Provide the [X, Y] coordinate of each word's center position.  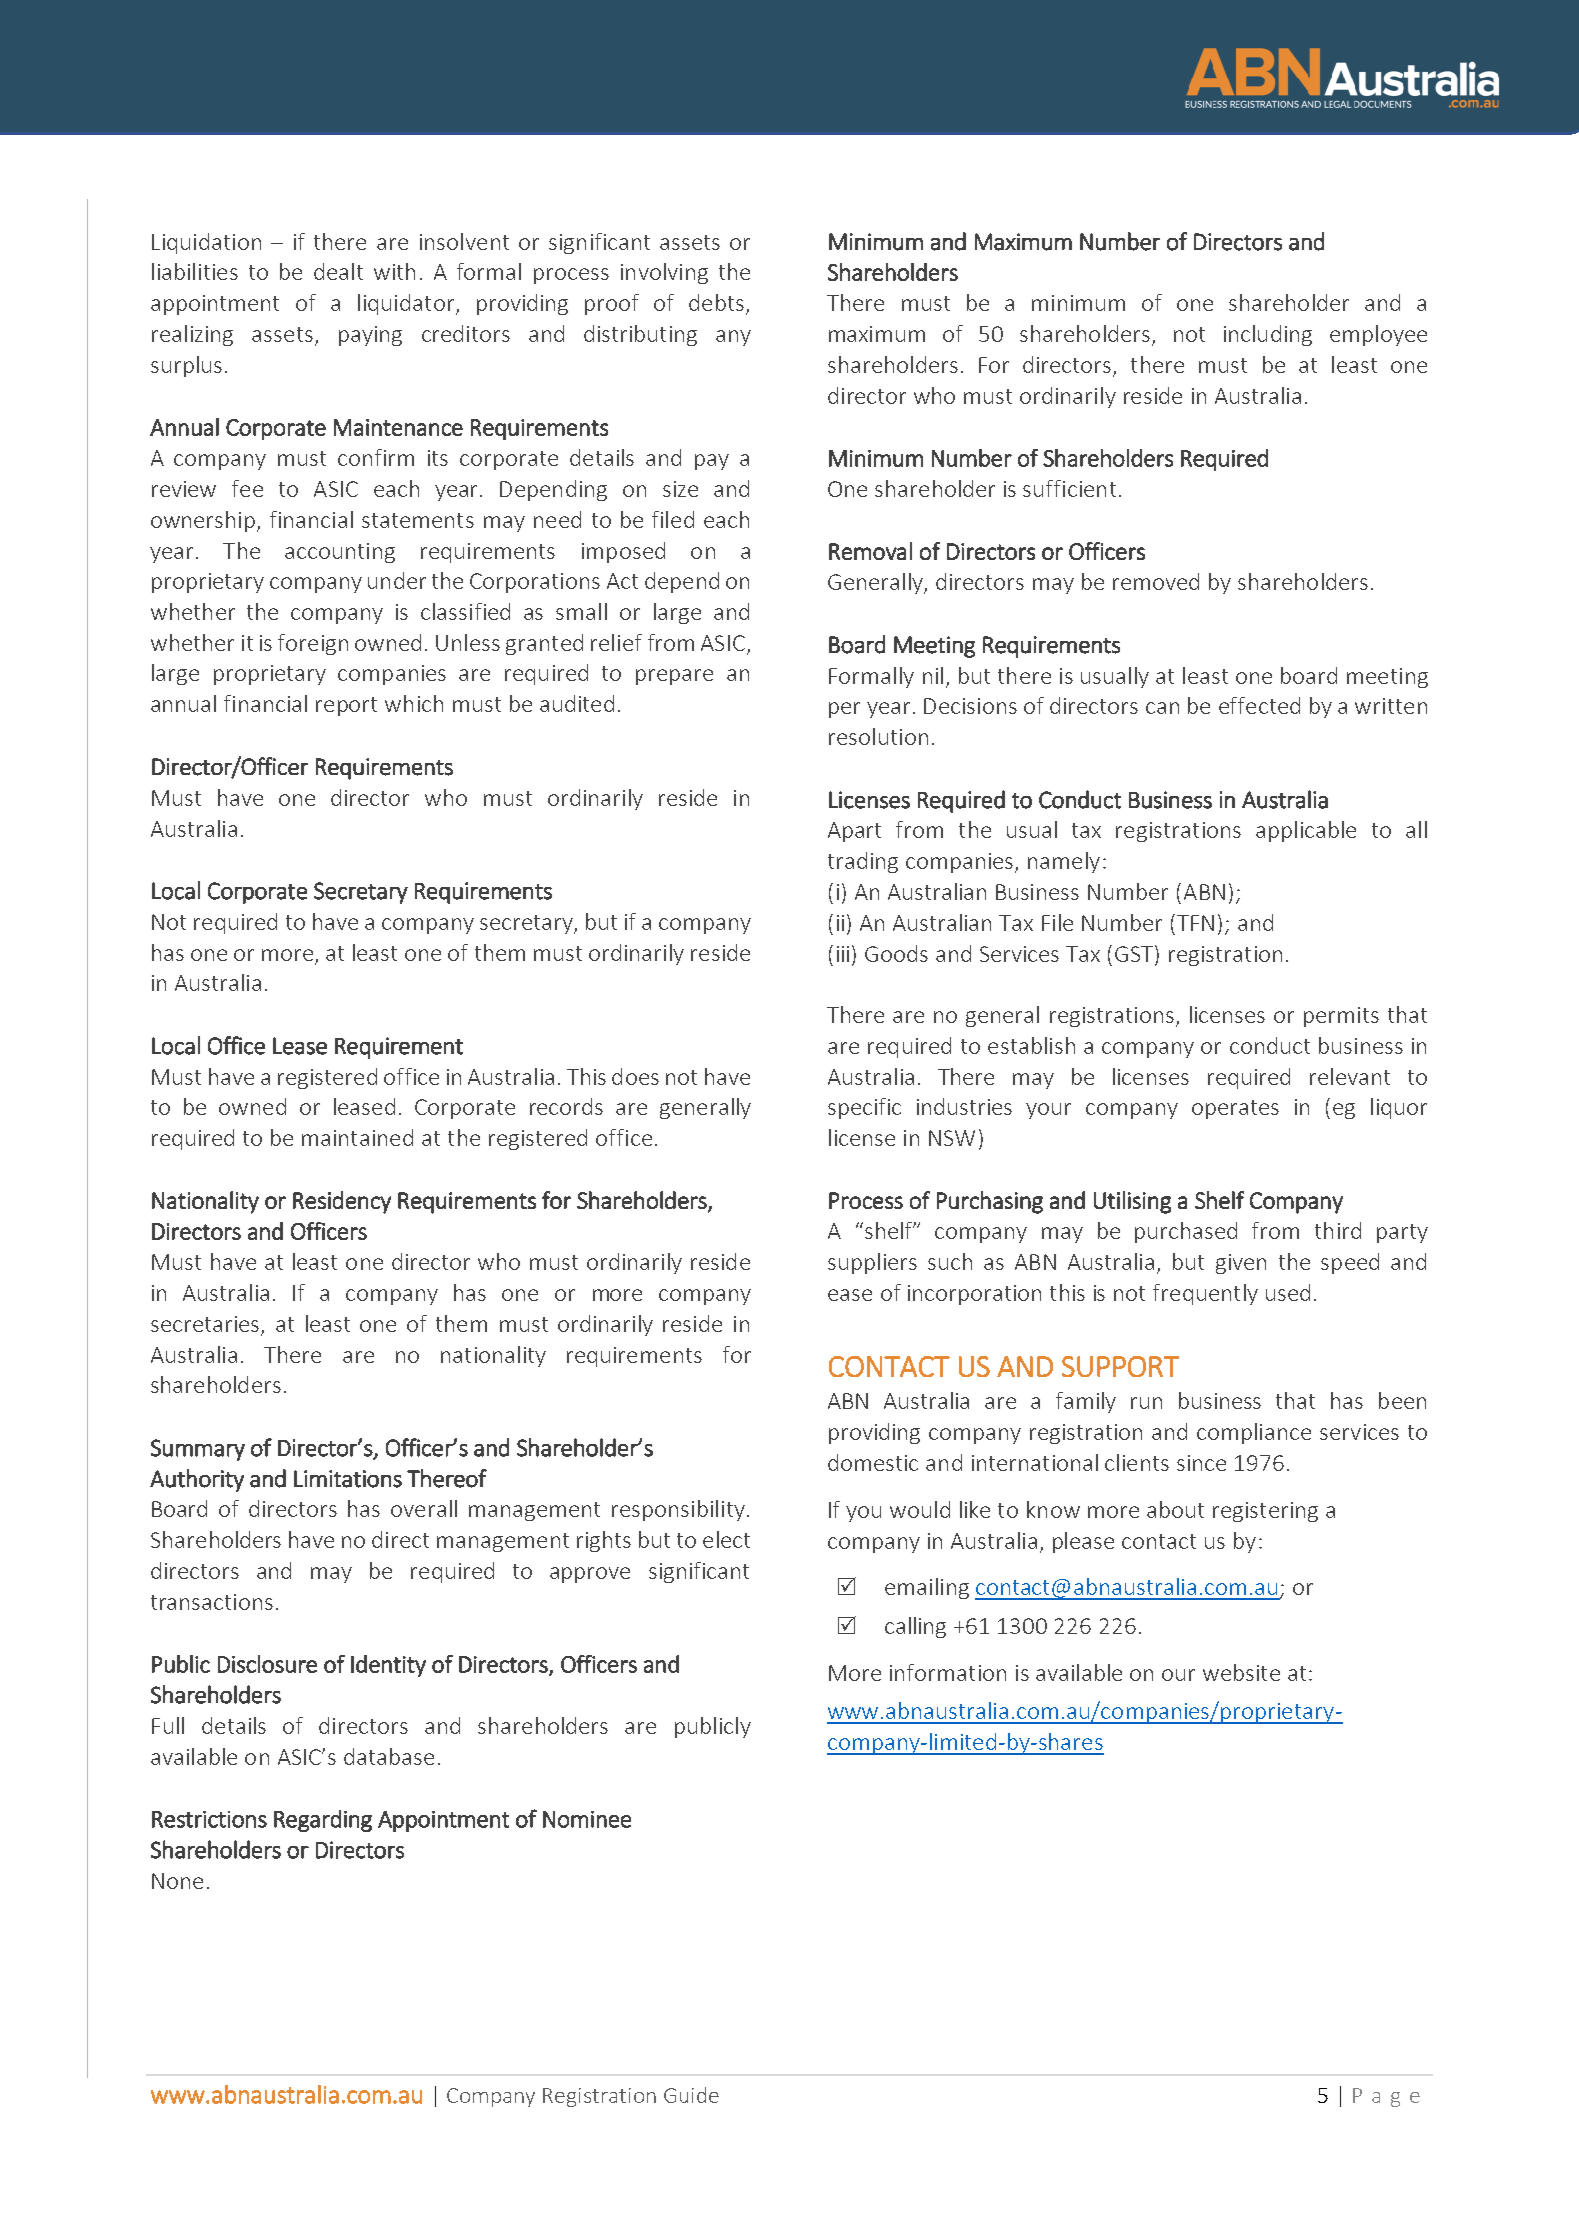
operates [1235, 1109]
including [1268, 335]
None [177, 1881]
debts [716, 302]
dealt [338, 271]
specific [864, 1108]
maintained [357, 1137]
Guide [691, 2095]
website [1241, 1672]
